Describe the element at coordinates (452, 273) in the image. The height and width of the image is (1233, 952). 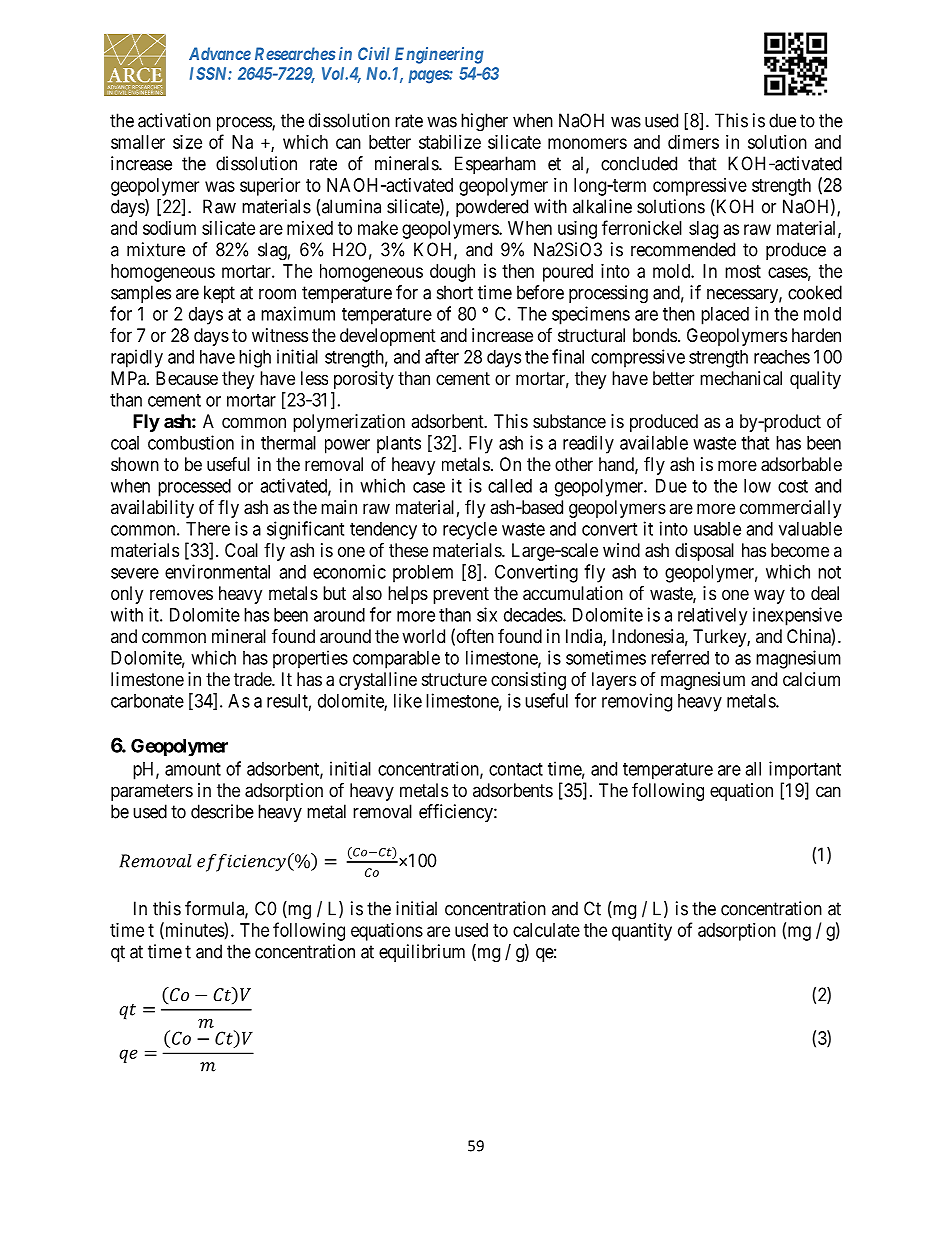
I see `dough` at that location.
